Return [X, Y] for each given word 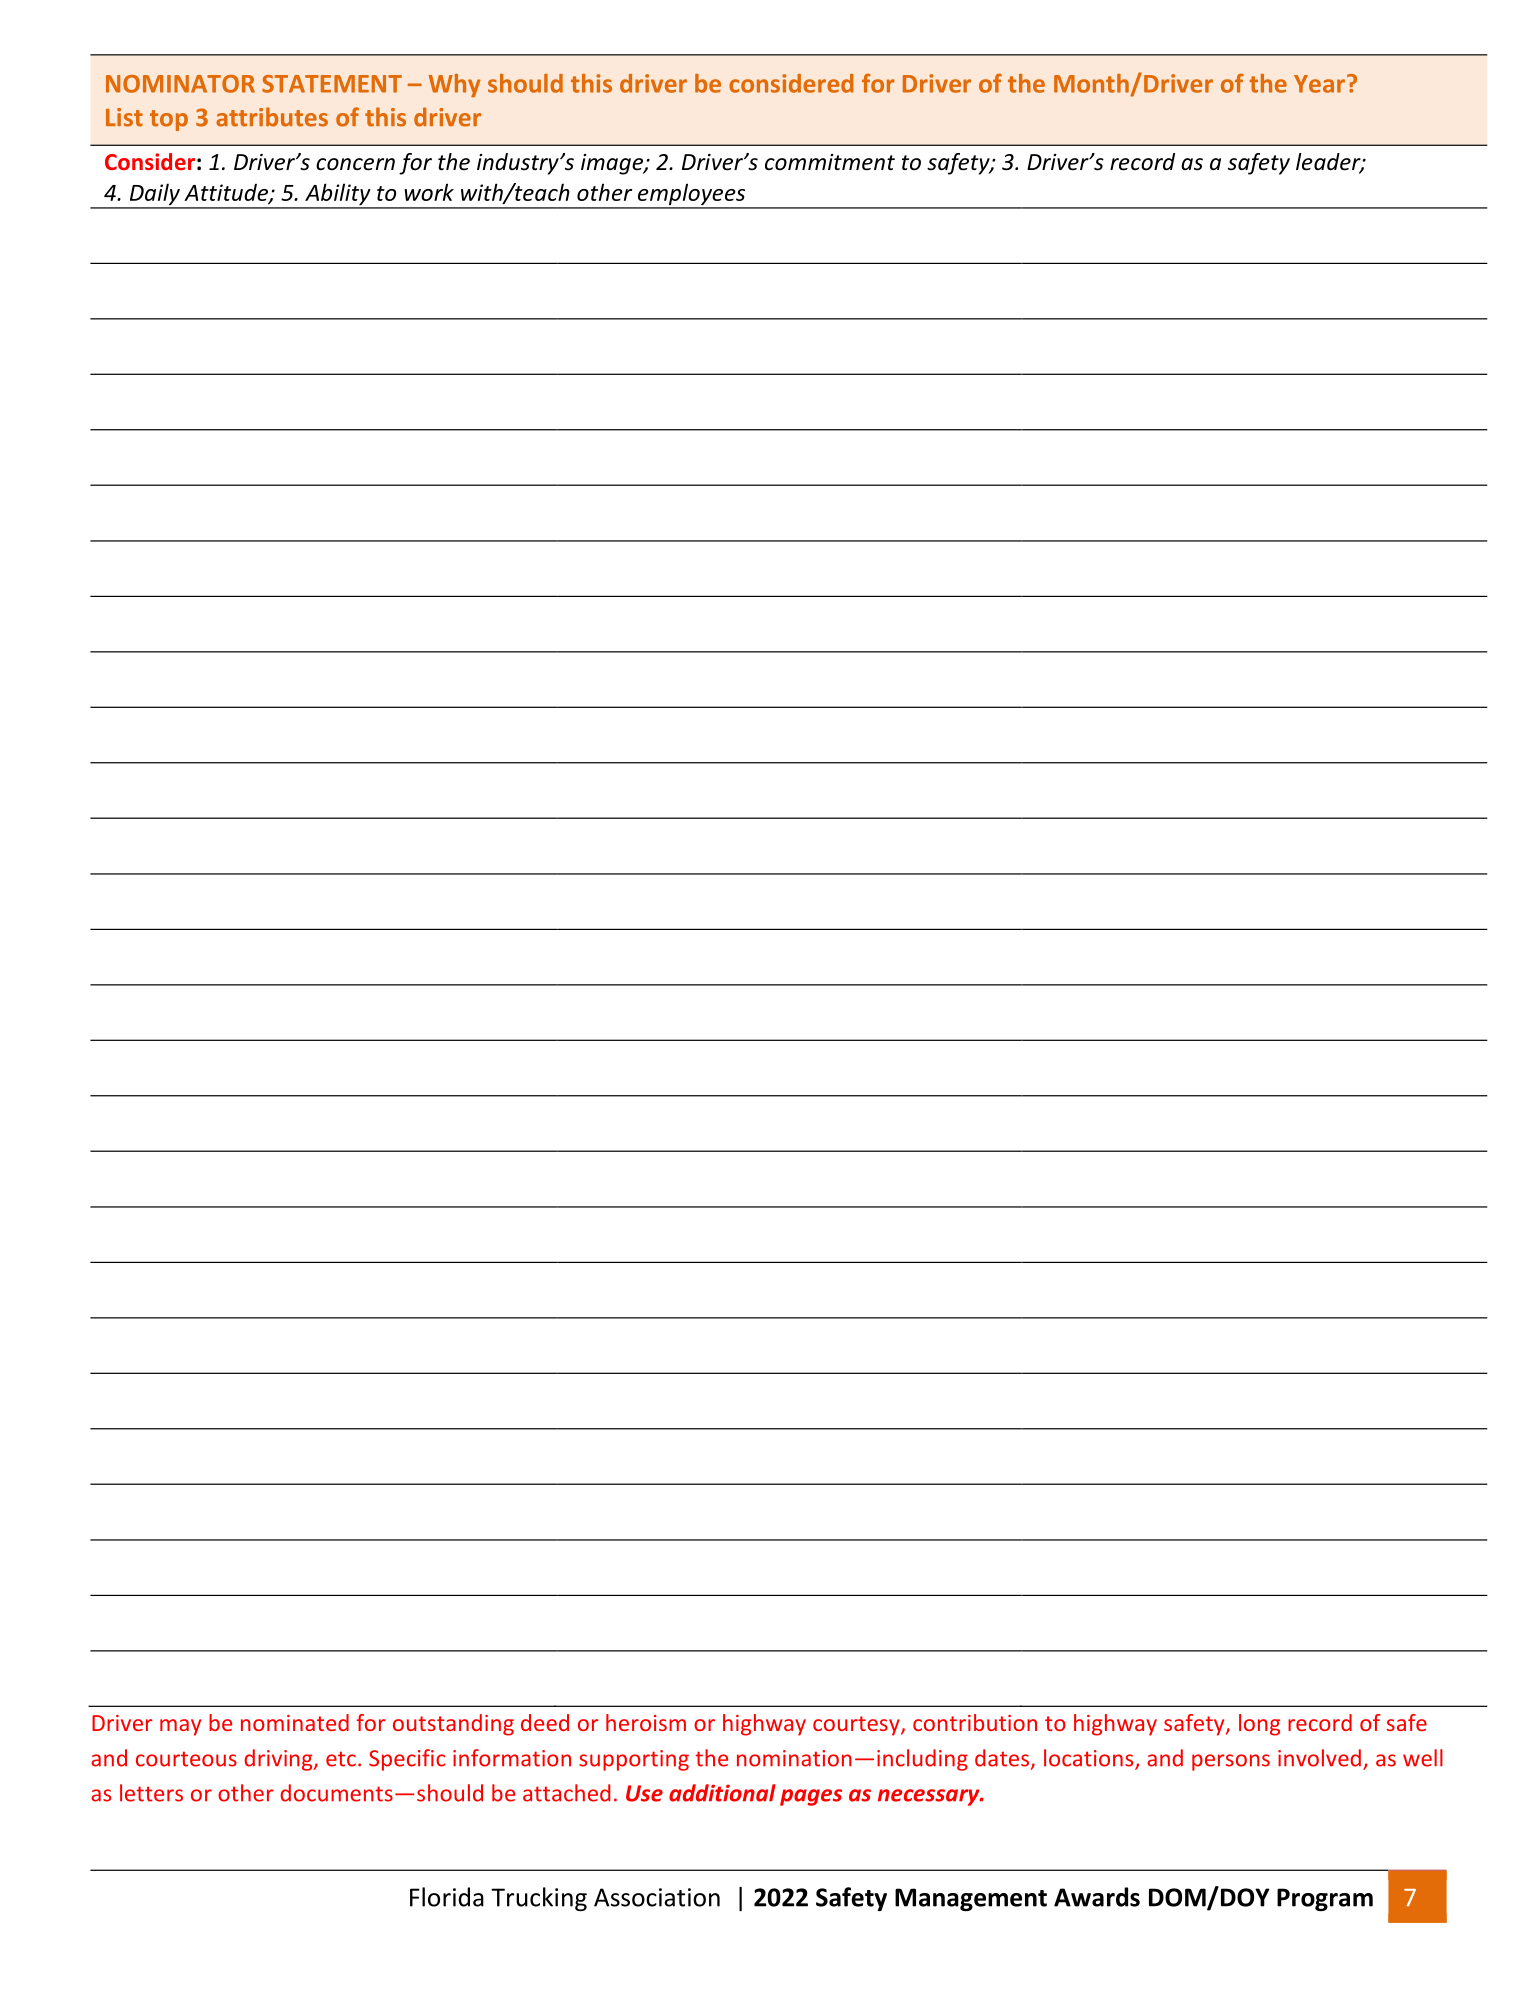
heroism [646, 1722]
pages [811, 1797]
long [1259, 1725]
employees [692, 195]
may [180, 1727]
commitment [830, 162]
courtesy [857, 1726]
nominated [295, 1722]
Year [1319, 84]
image [613, 164]
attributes [272, 117]
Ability [338, 195]
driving [279, 1760]
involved [1319, 1758]
